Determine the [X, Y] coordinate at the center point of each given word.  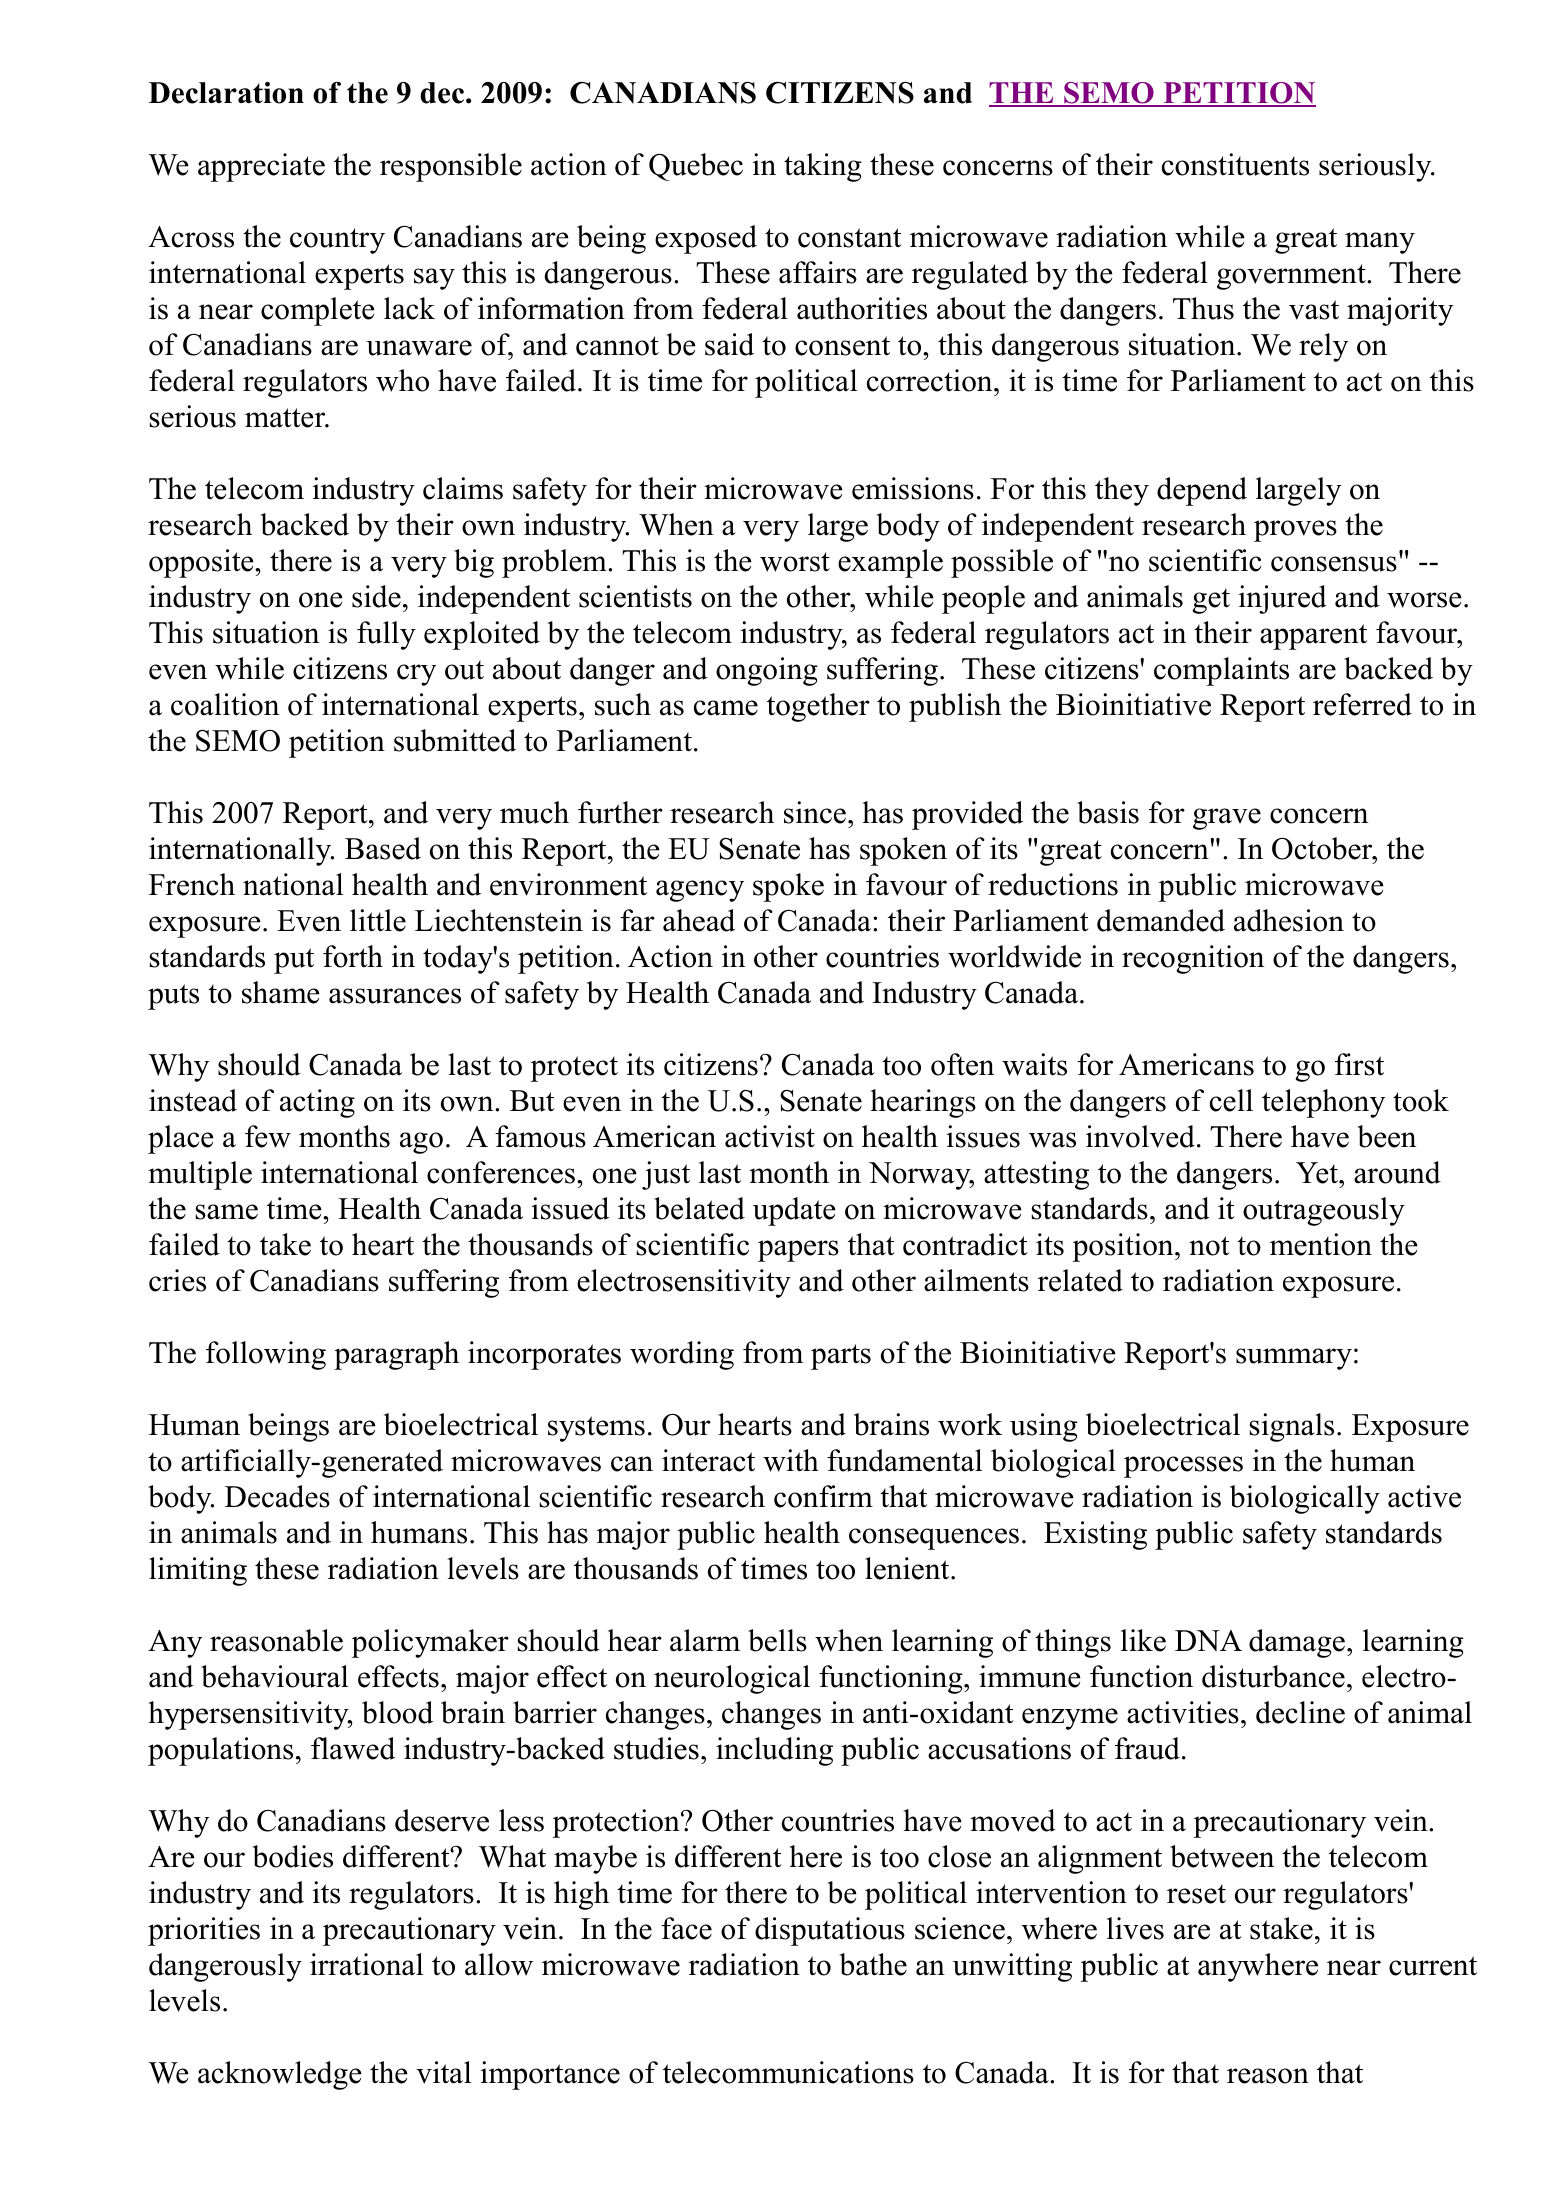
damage [1297, 1643]
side [376, 596]
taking [823, 167]
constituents [1235, 164]
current [1433, 1966]
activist [770, 1136]
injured [1283, 599]
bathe [873, 1964]
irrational [366, 1964]
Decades [277, 1496]
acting [317, 1103]
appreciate [261, 167]
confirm [823, 1496]
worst [795, 562]
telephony [1323, 1103]
